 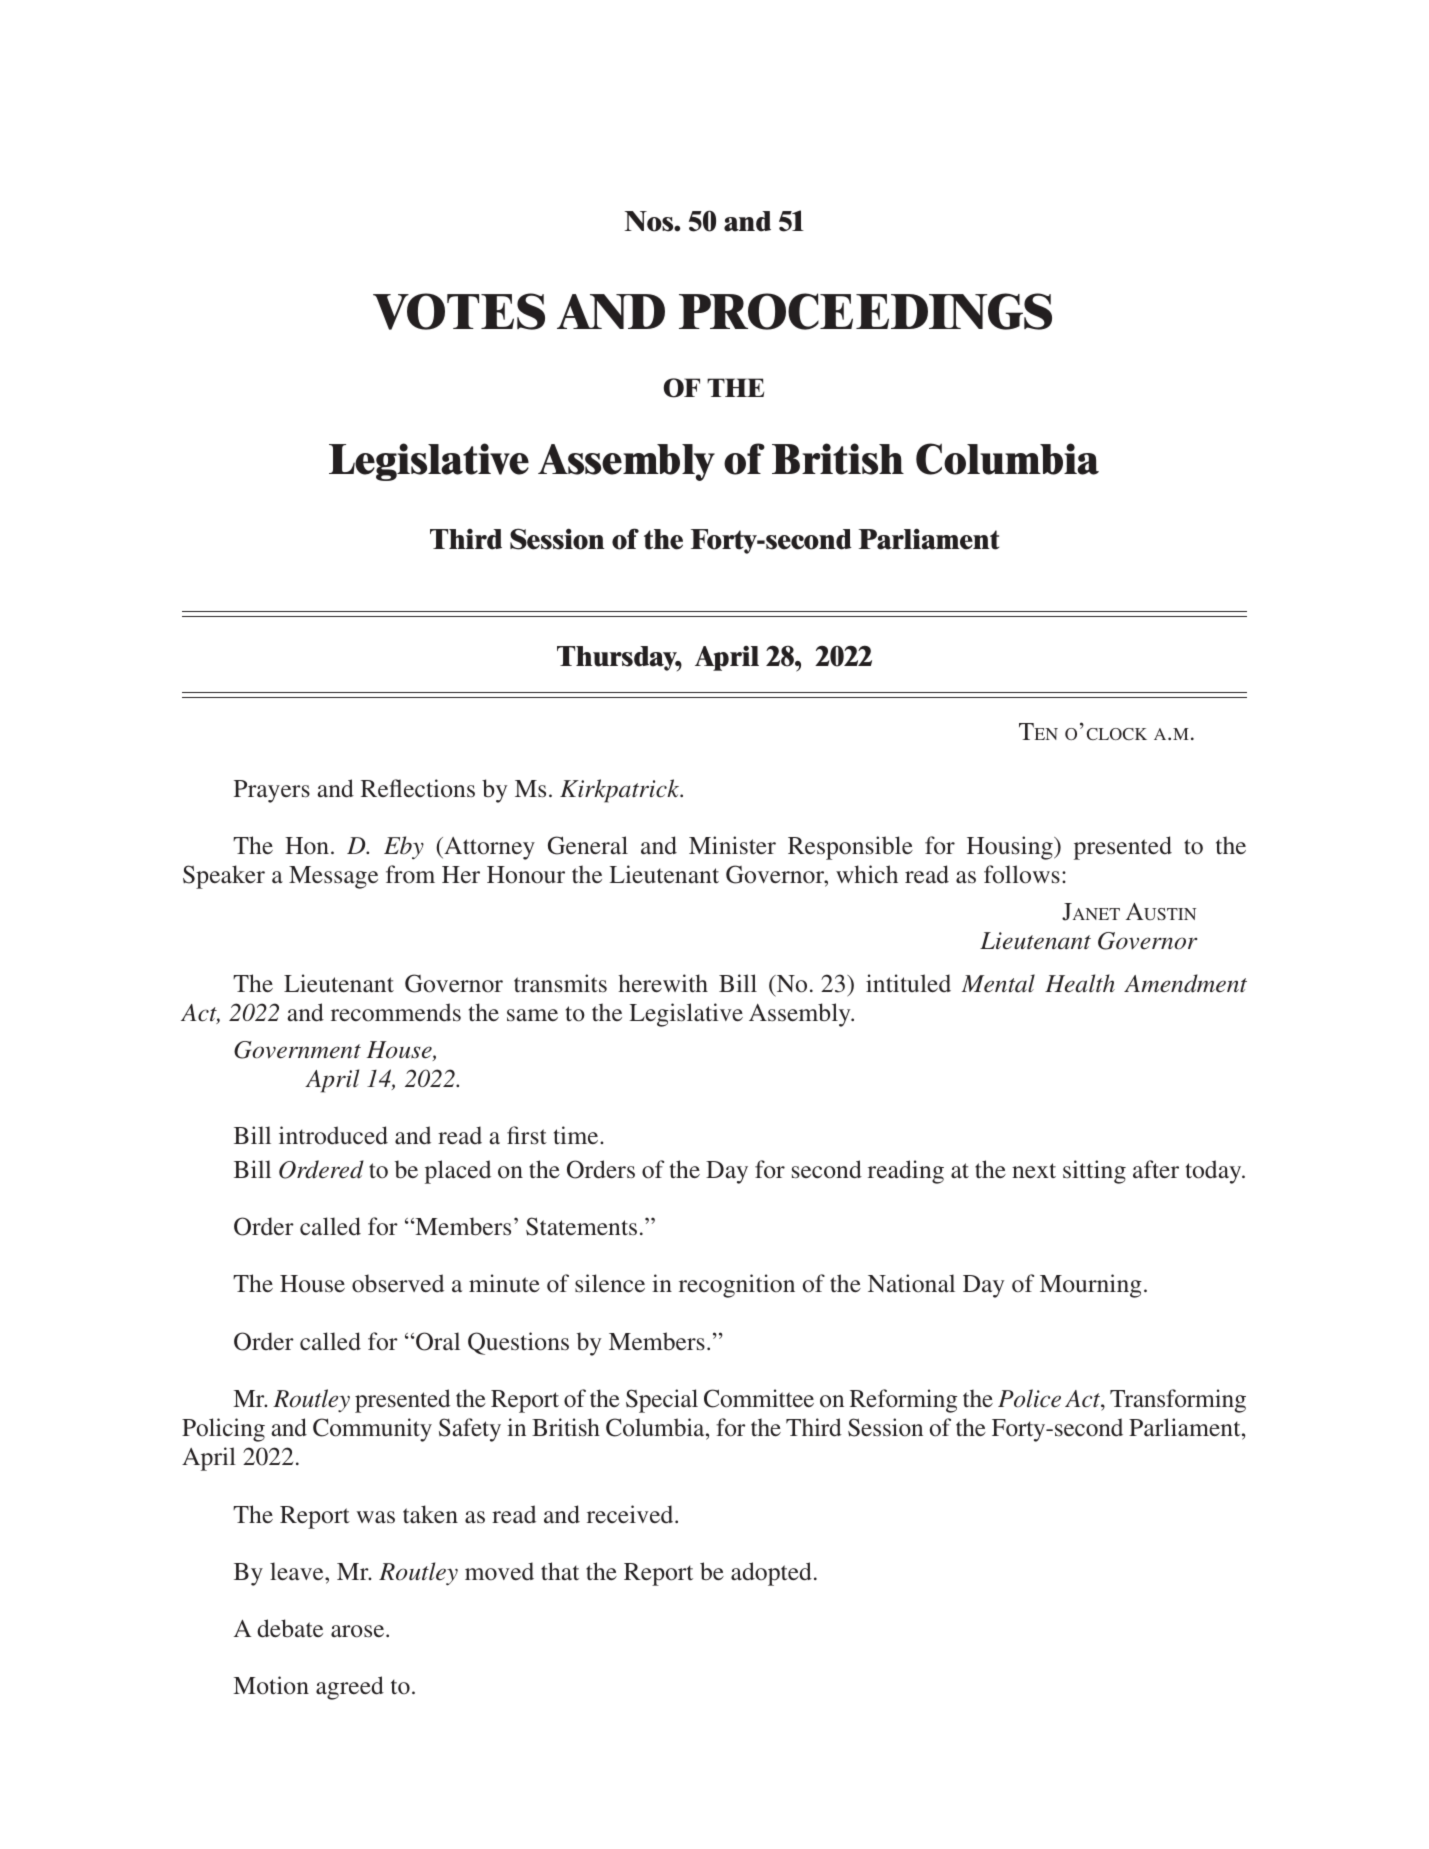 What do you see at coordinates (771, 1574) in the screenshot?
I see `adopted` at bounding box center [771, 1574].
